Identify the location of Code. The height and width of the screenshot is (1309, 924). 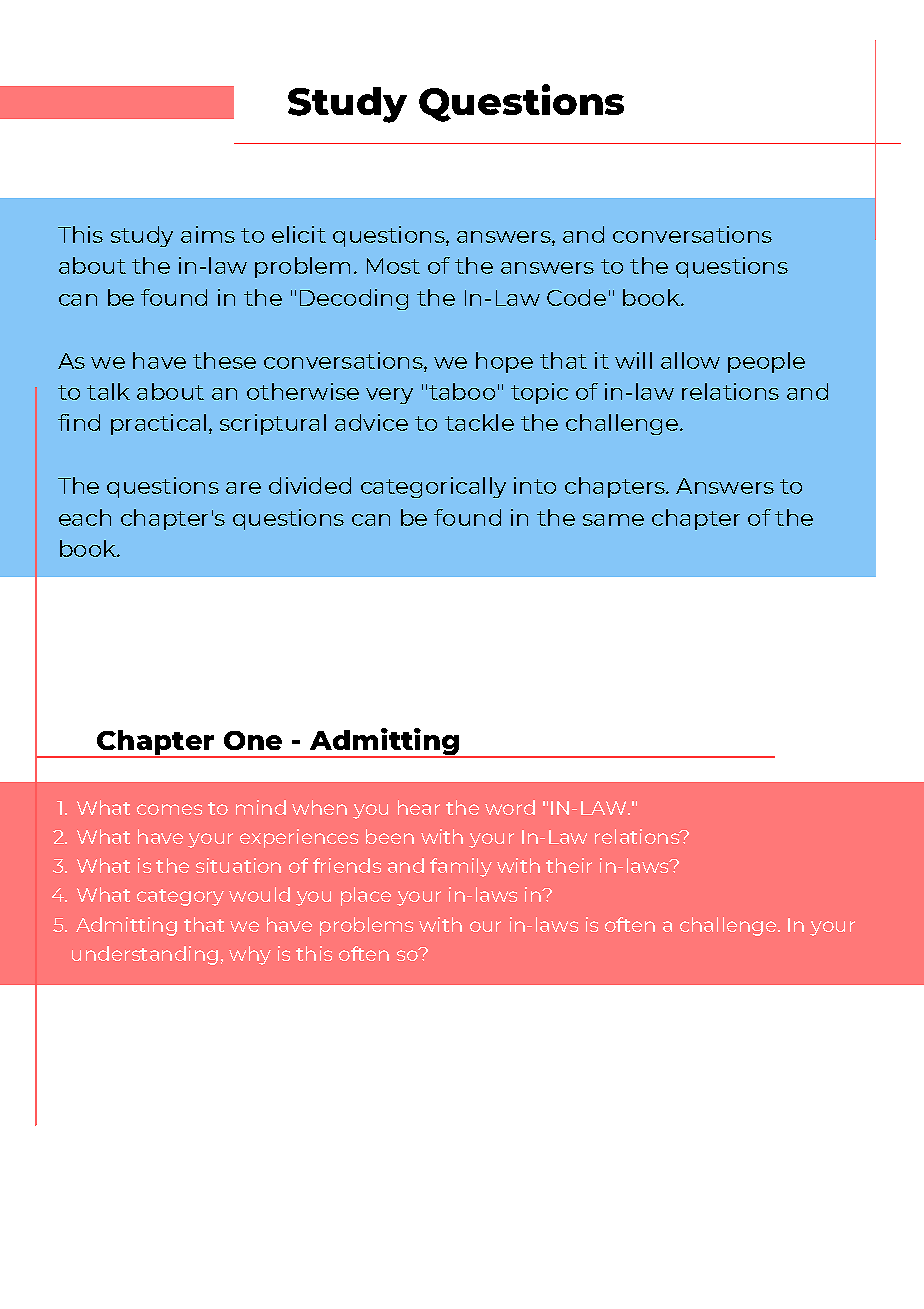
(576, 297).
